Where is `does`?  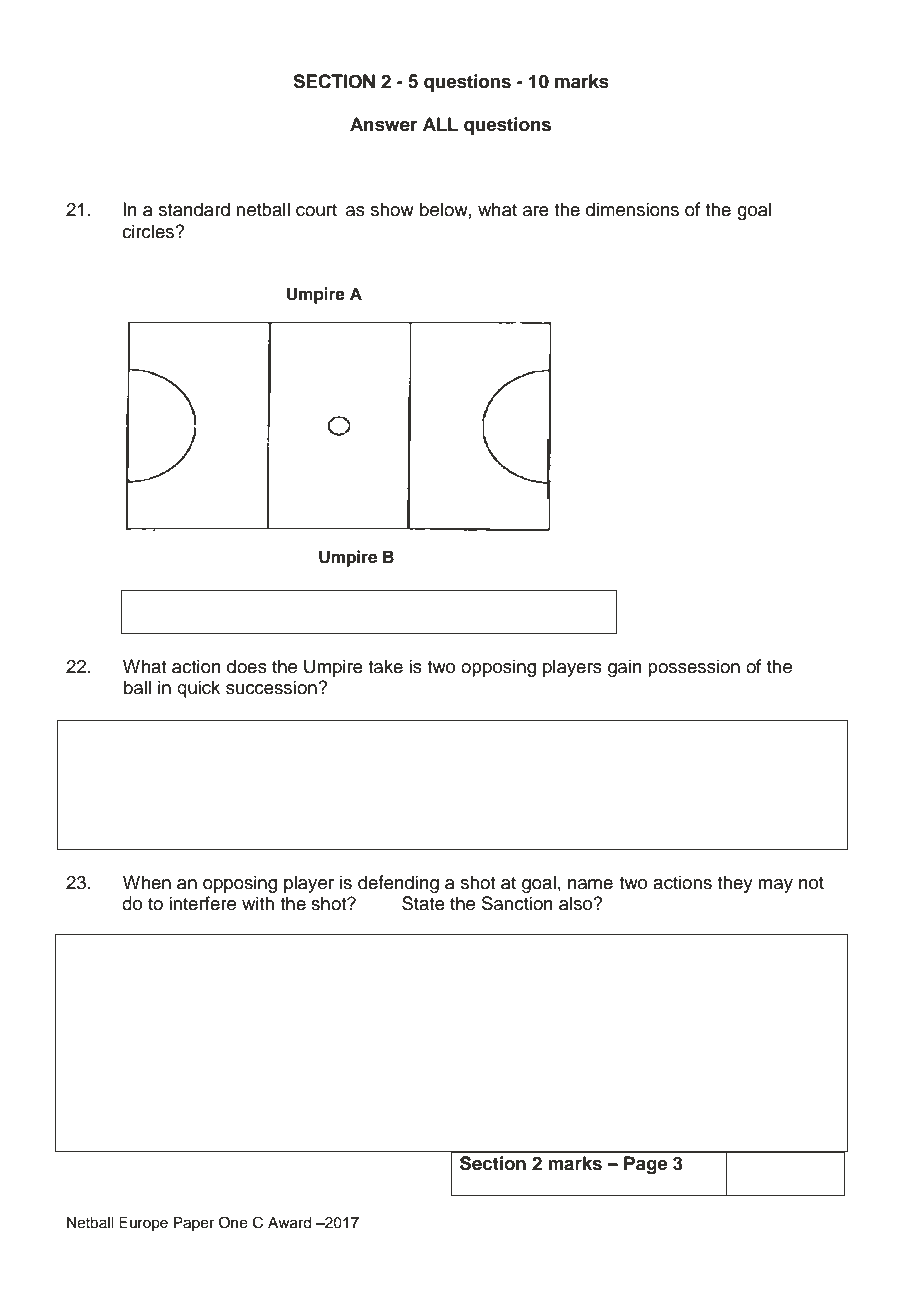
does is located at coordinates (247, 666).
